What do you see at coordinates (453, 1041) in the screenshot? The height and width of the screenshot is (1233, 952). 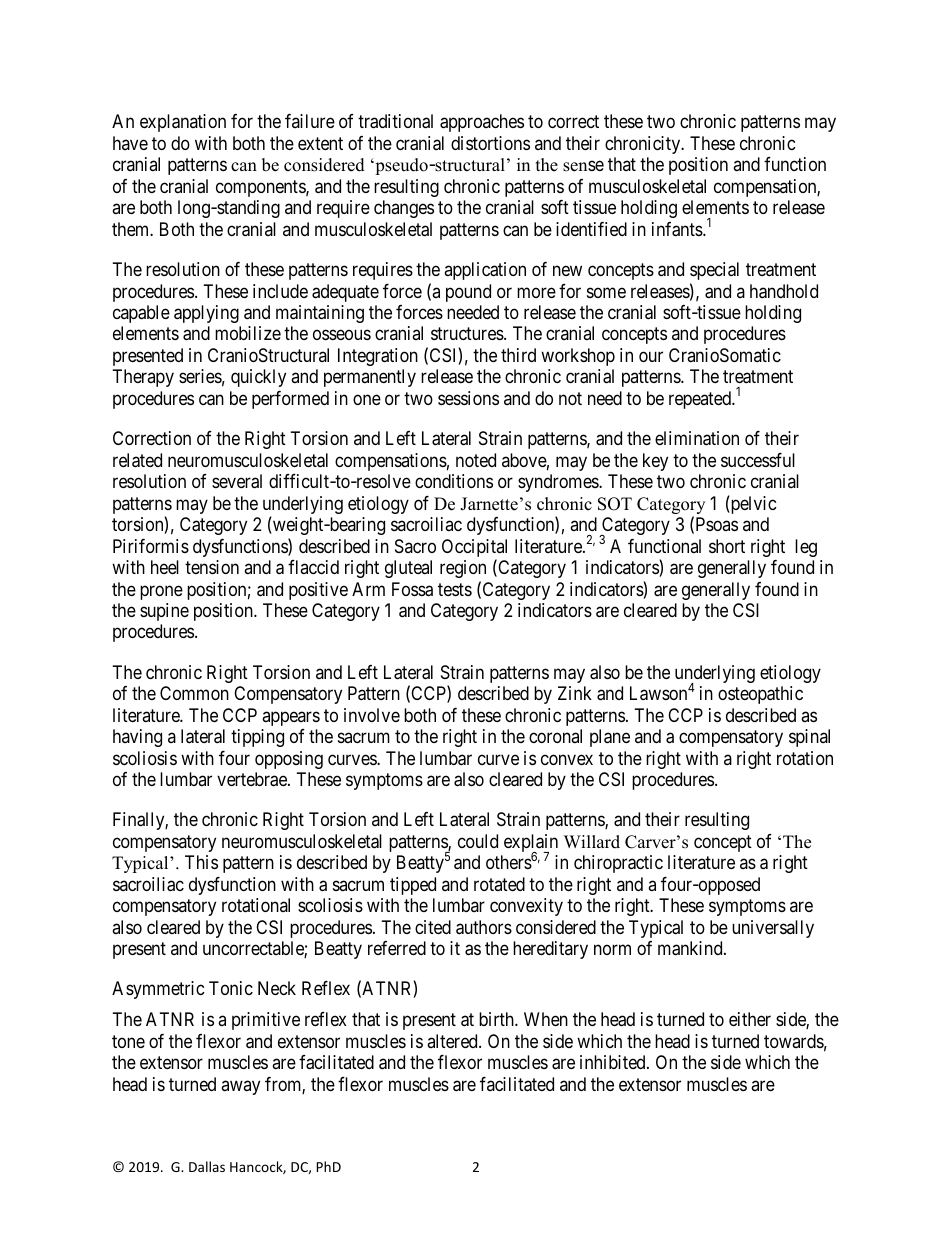 I see `altered` at bounding box center [453, 1041].
